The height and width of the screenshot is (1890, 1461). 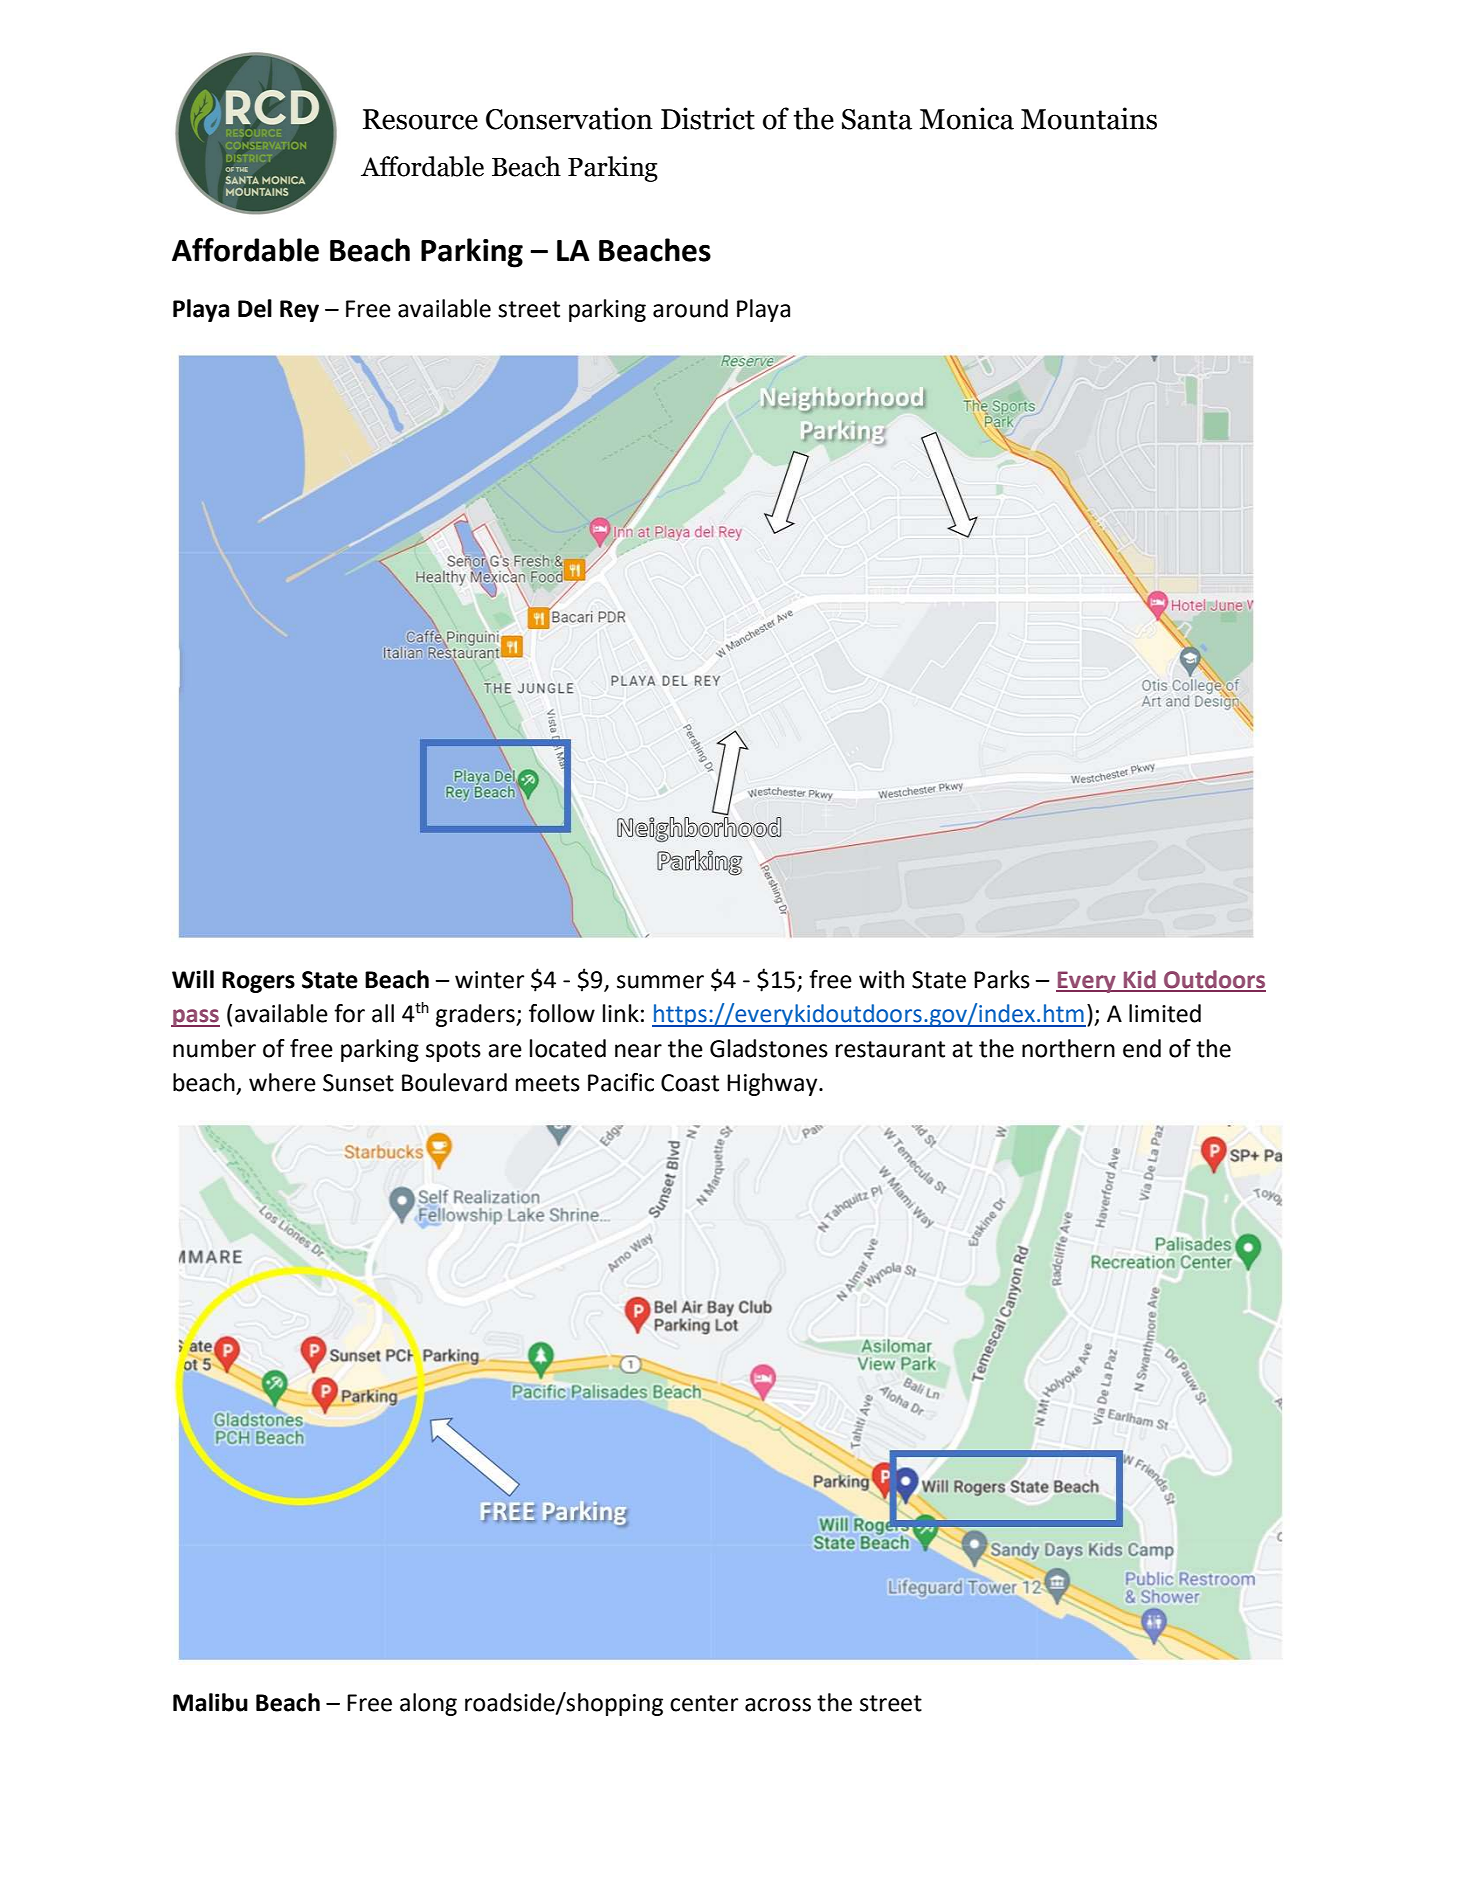 What do you see at coordinates (967, 118) in the screenshot?
I see `Monica` at bounding box center [967, 118].
